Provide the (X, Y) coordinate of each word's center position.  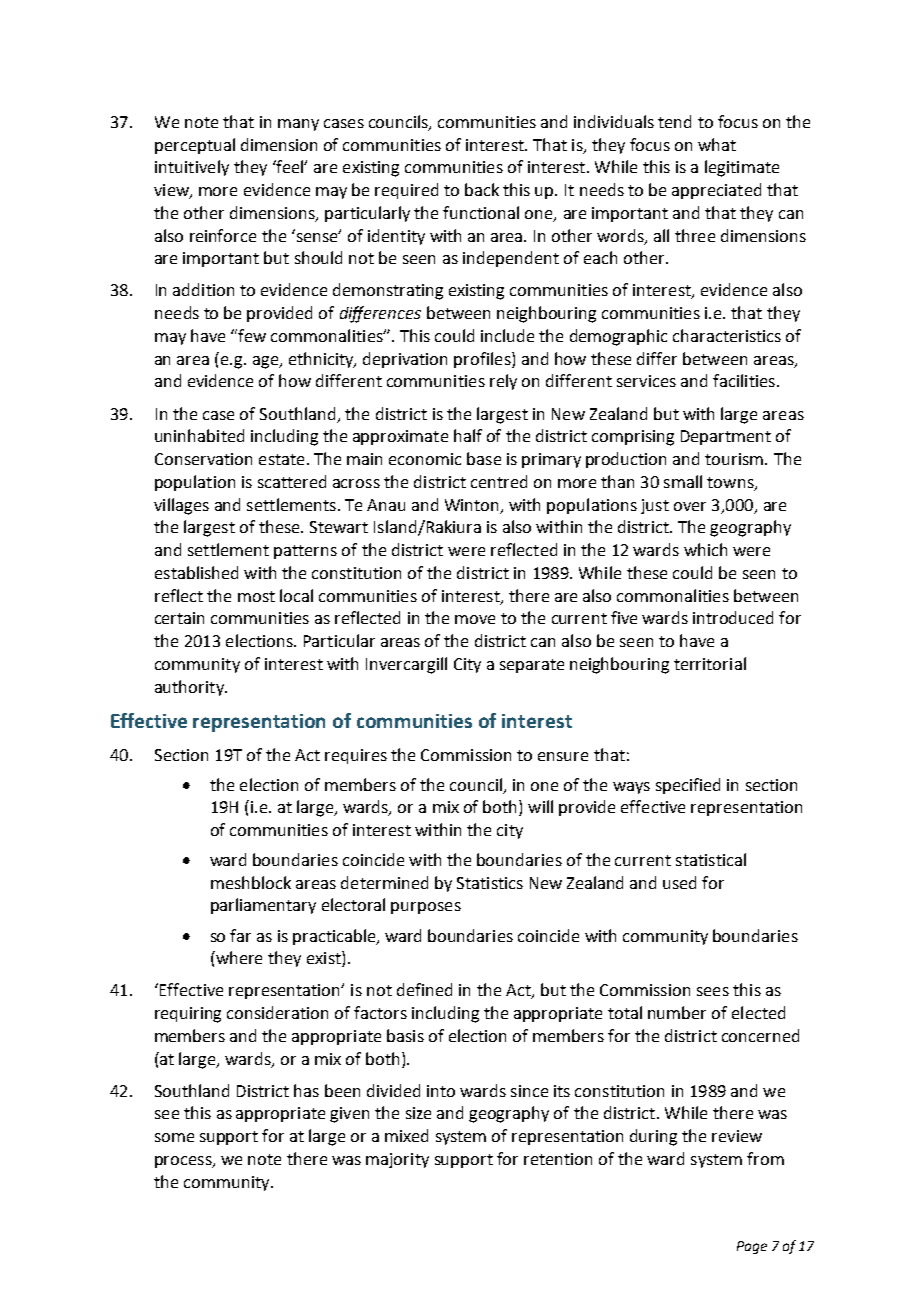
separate (532, 666)
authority (190, 688)
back (482, 189)
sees (713, 991)
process (184, 1162)
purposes (426, 908)
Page (752, 1247)
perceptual (195, 146)
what (717, 144)
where (238, 957)
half (468, 435)
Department (726, 437)
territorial (710, 663)
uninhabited (199, 435)
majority (397, 1160)
